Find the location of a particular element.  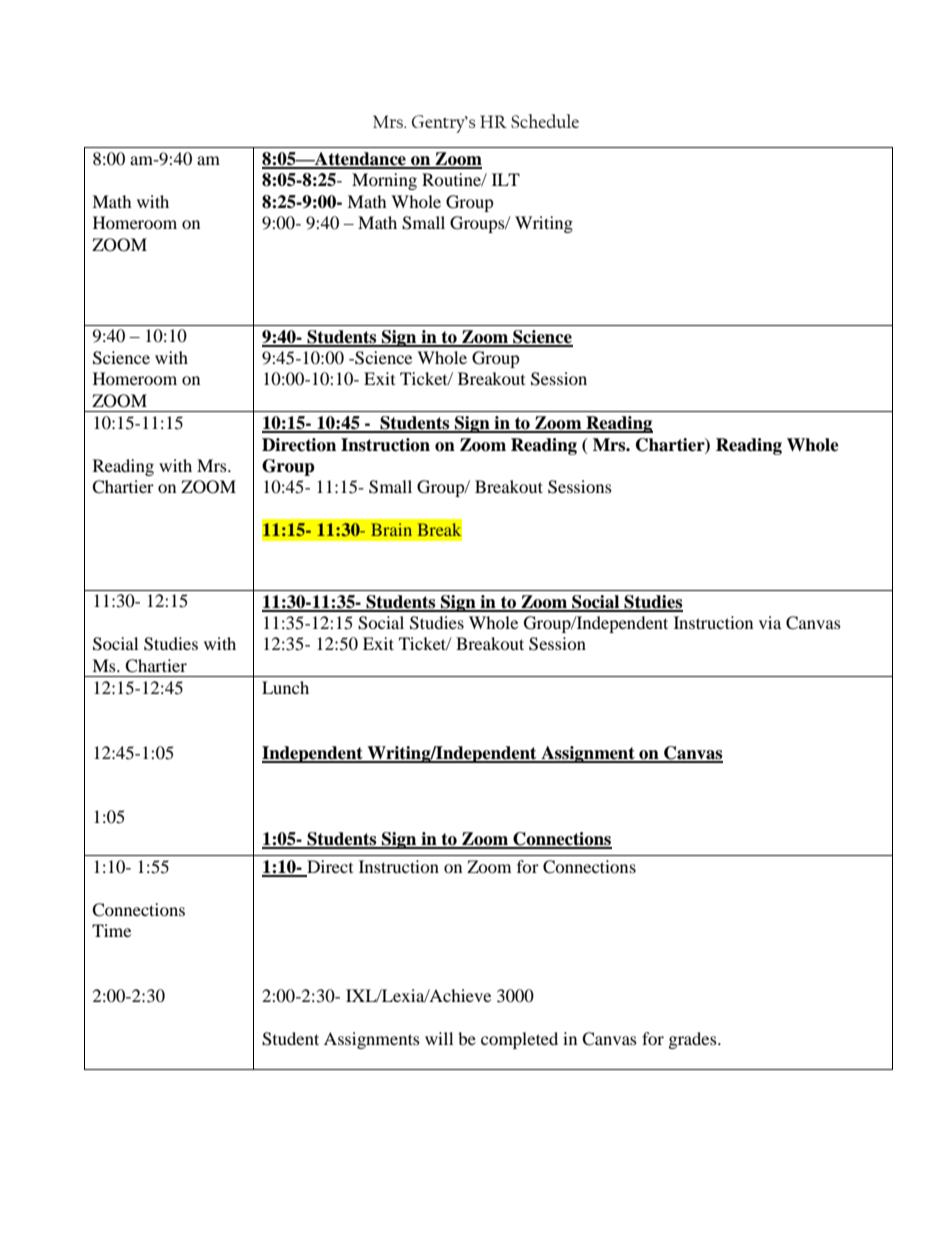

Schedule is located at coordinates (545, 121).
